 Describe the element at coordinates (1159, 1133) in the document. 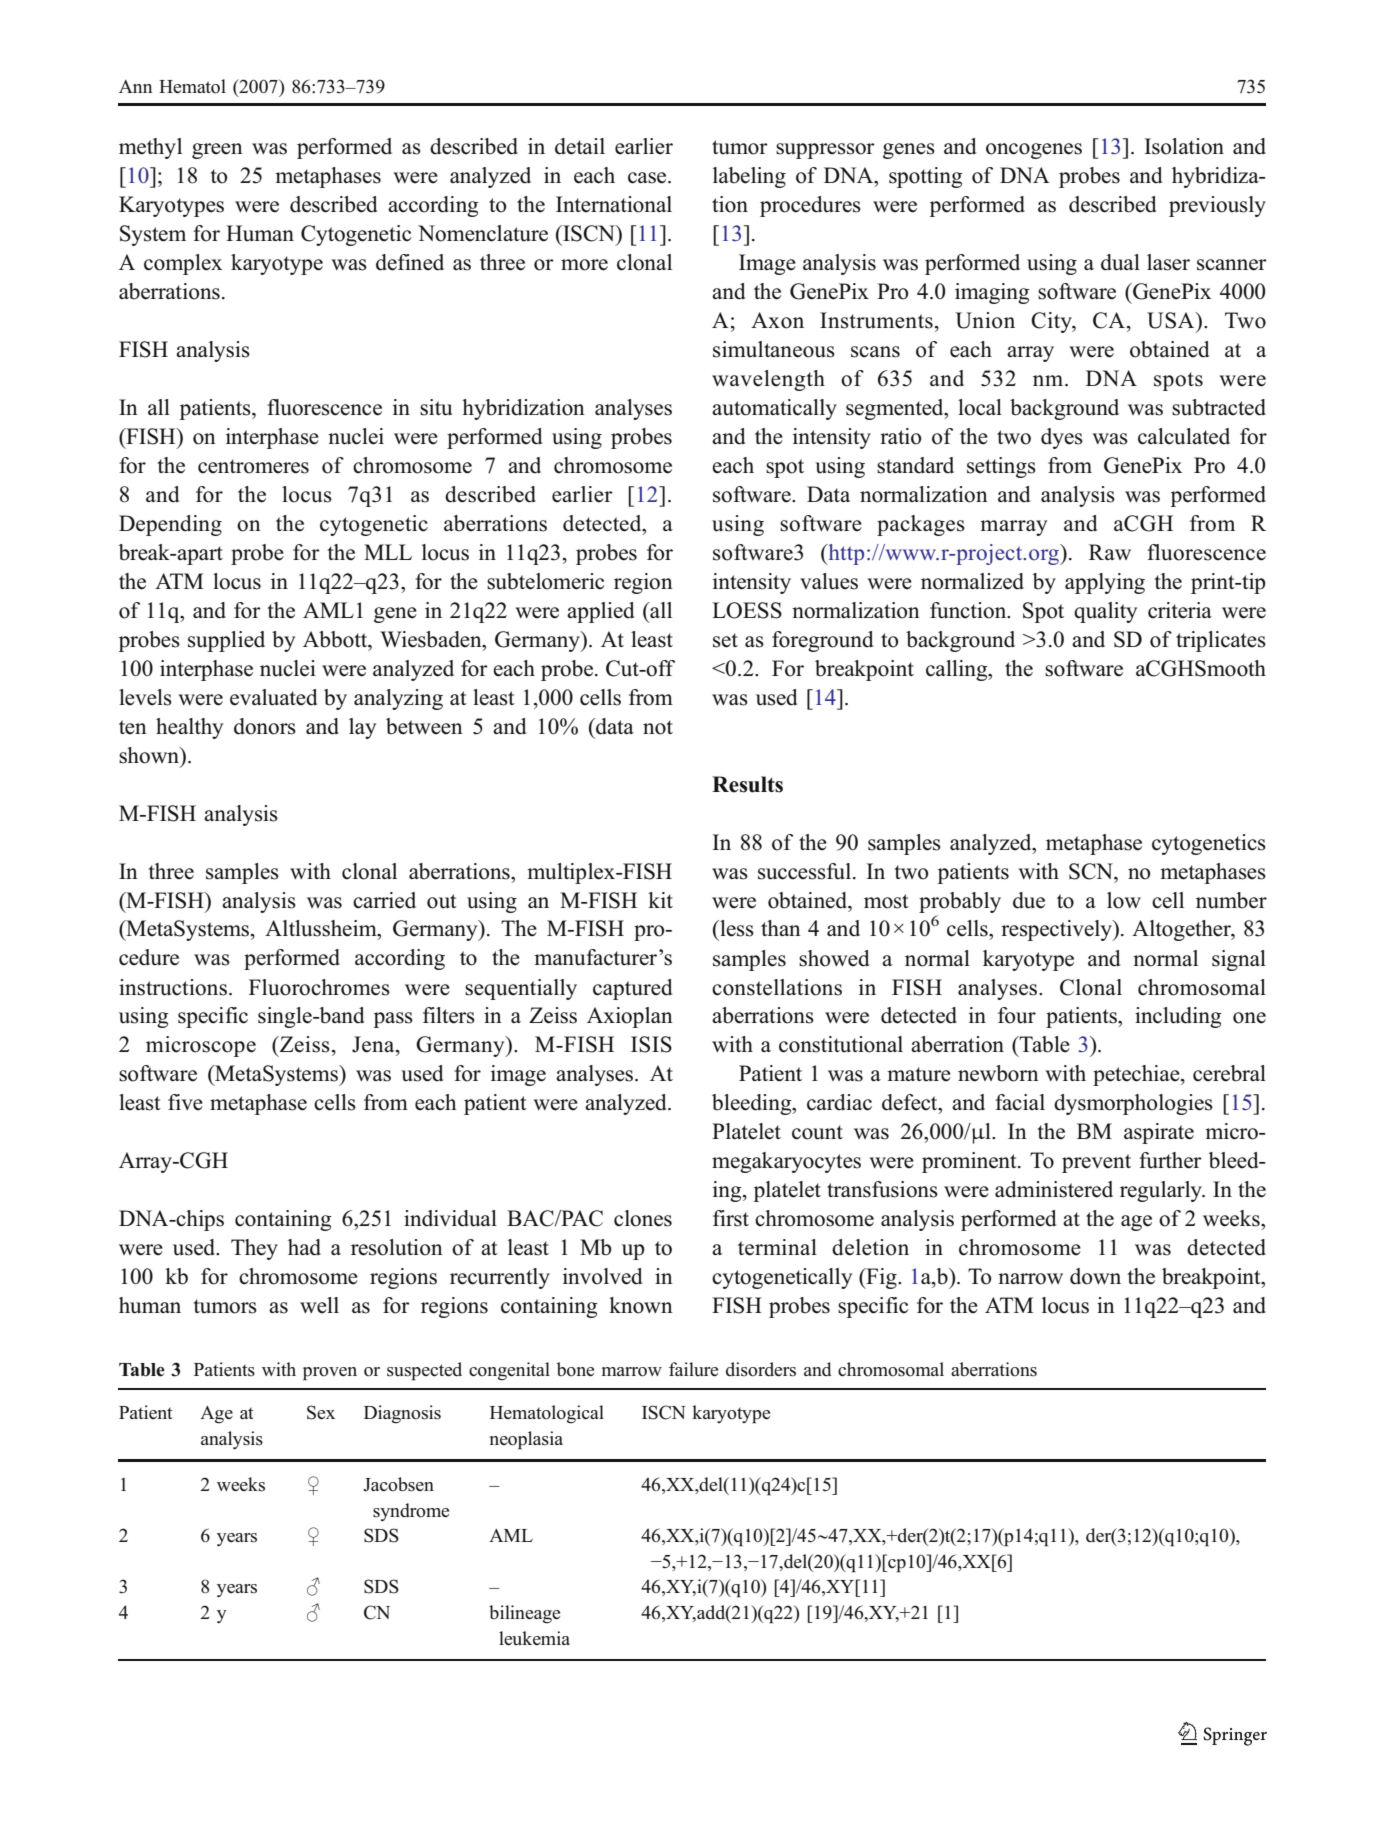

I see `aspirate` at that location.
